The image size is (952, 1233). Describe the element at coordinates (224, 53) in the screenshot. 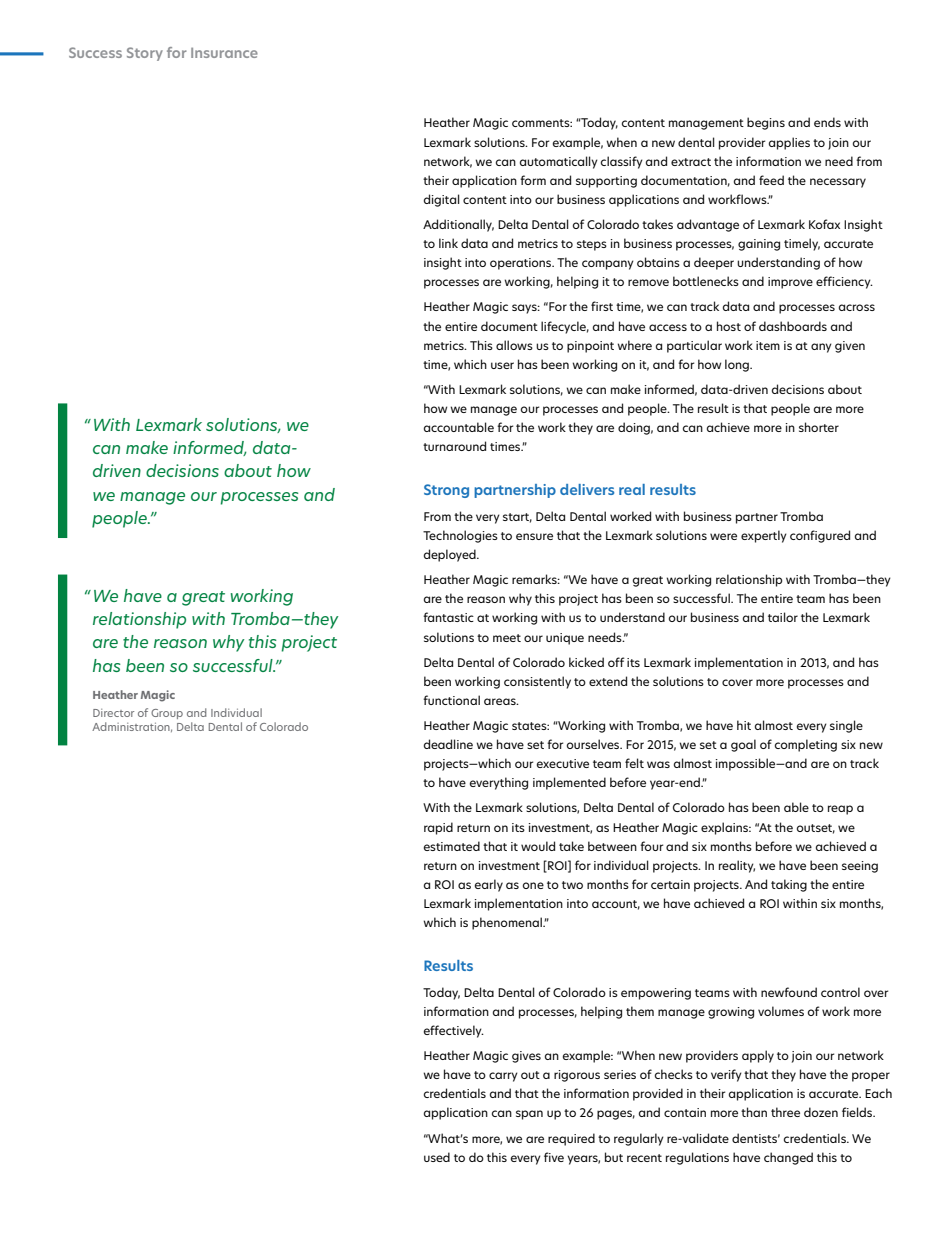

I see `Insurance` at that location.
